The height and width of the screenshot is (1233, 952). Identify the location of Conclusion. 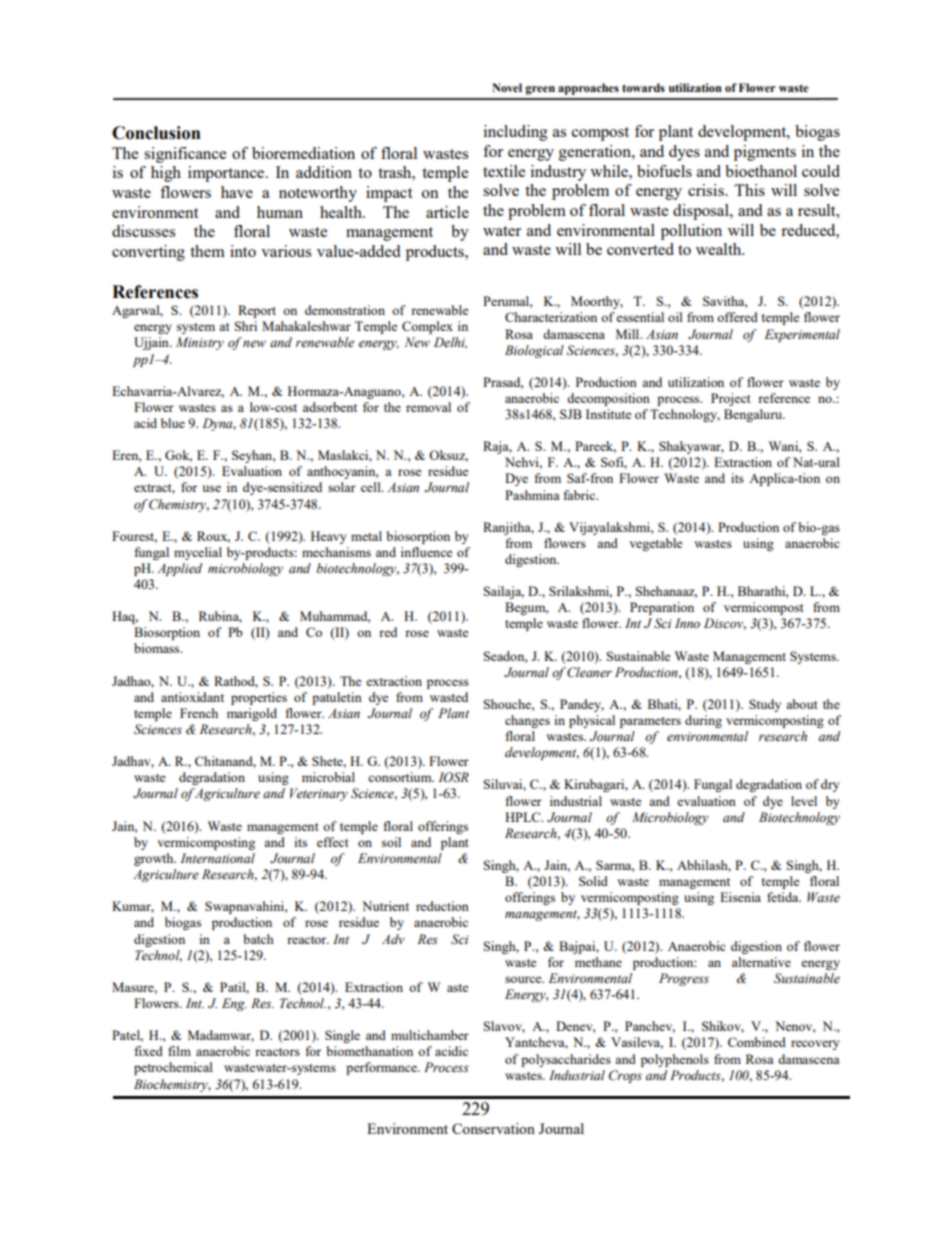
(156, 133).
